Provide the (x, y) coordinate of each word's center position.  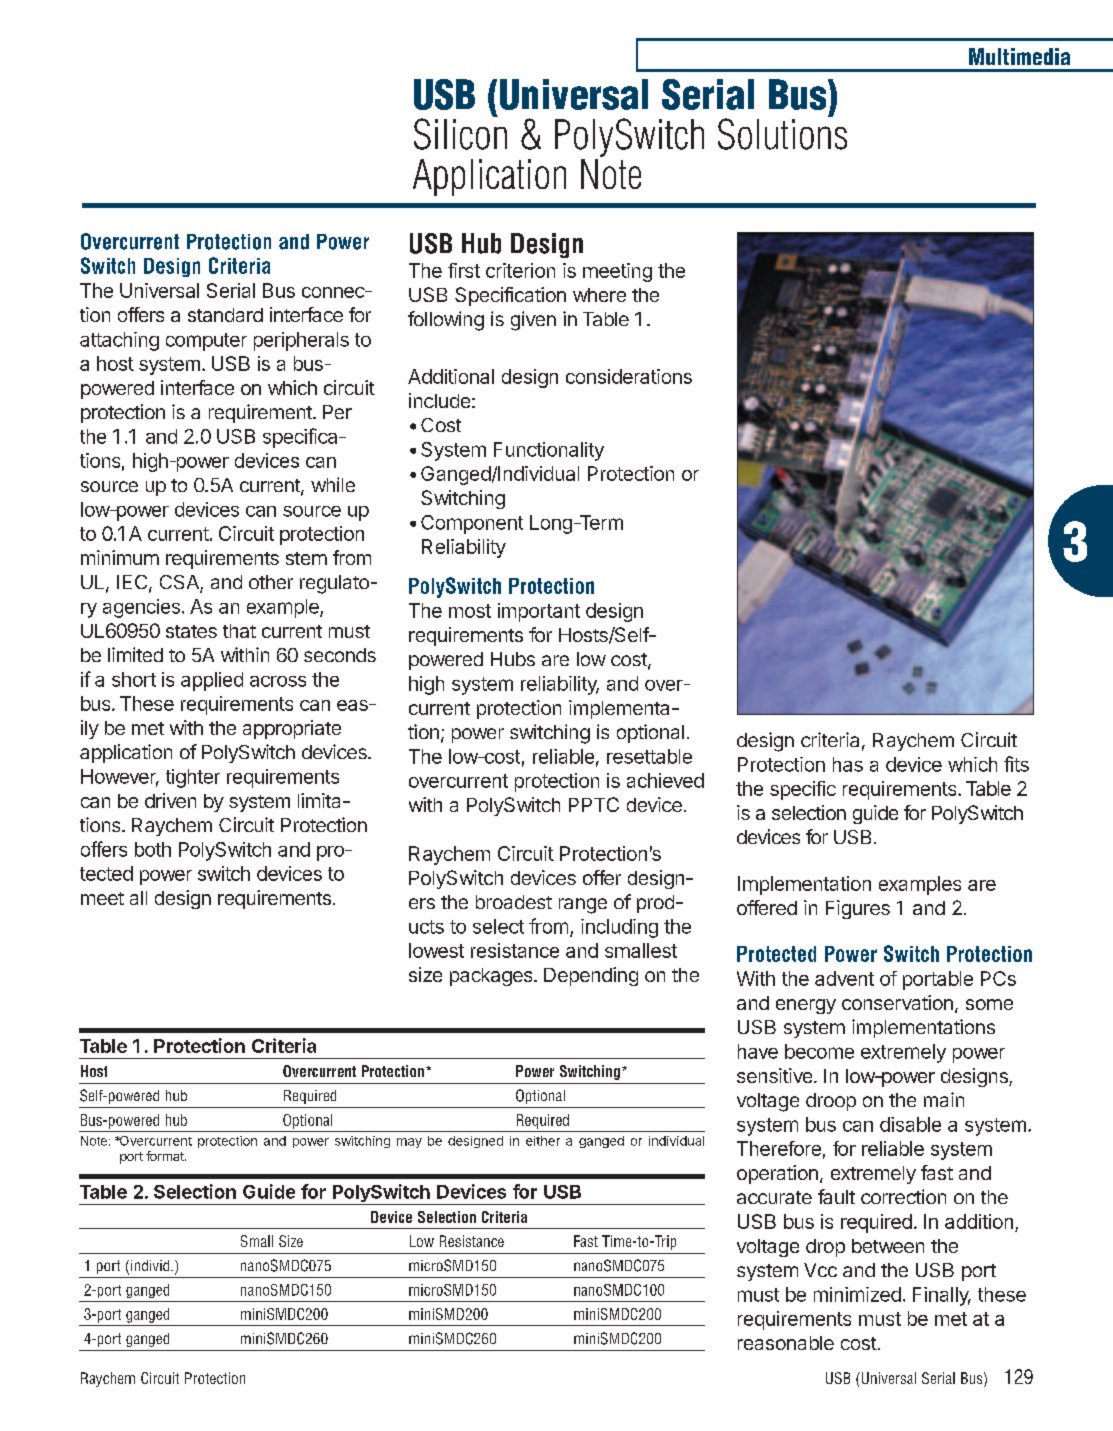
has (848, 764)
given (533, 321)
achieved (665, 780)
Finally (942, 1296)
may (409, 1143)
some (989, 1004)
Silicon (460, 133)
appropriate (292, 729)
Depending (591, 976)
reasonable (786, 1343)
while (333, 484)
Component (472, 524)
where (599, 295)
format (166, 1156)
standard (225, 315)
